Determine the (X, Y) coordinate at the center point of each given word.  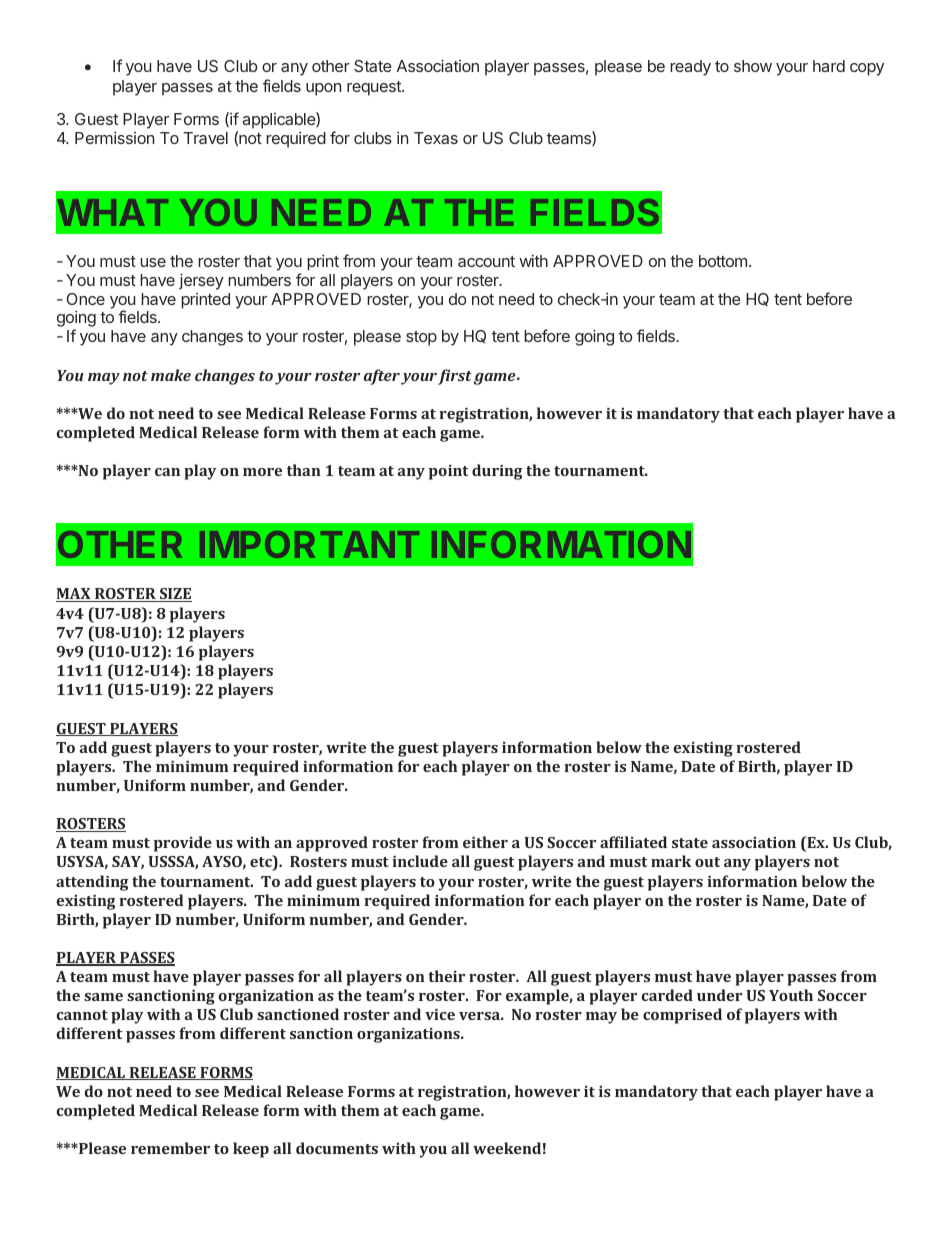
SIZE (174, 595)
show (753, 66)
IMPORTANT (309, 544)
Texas (436, 138)
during (497, 472)
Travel (206, 138)
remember (170, 1148)
